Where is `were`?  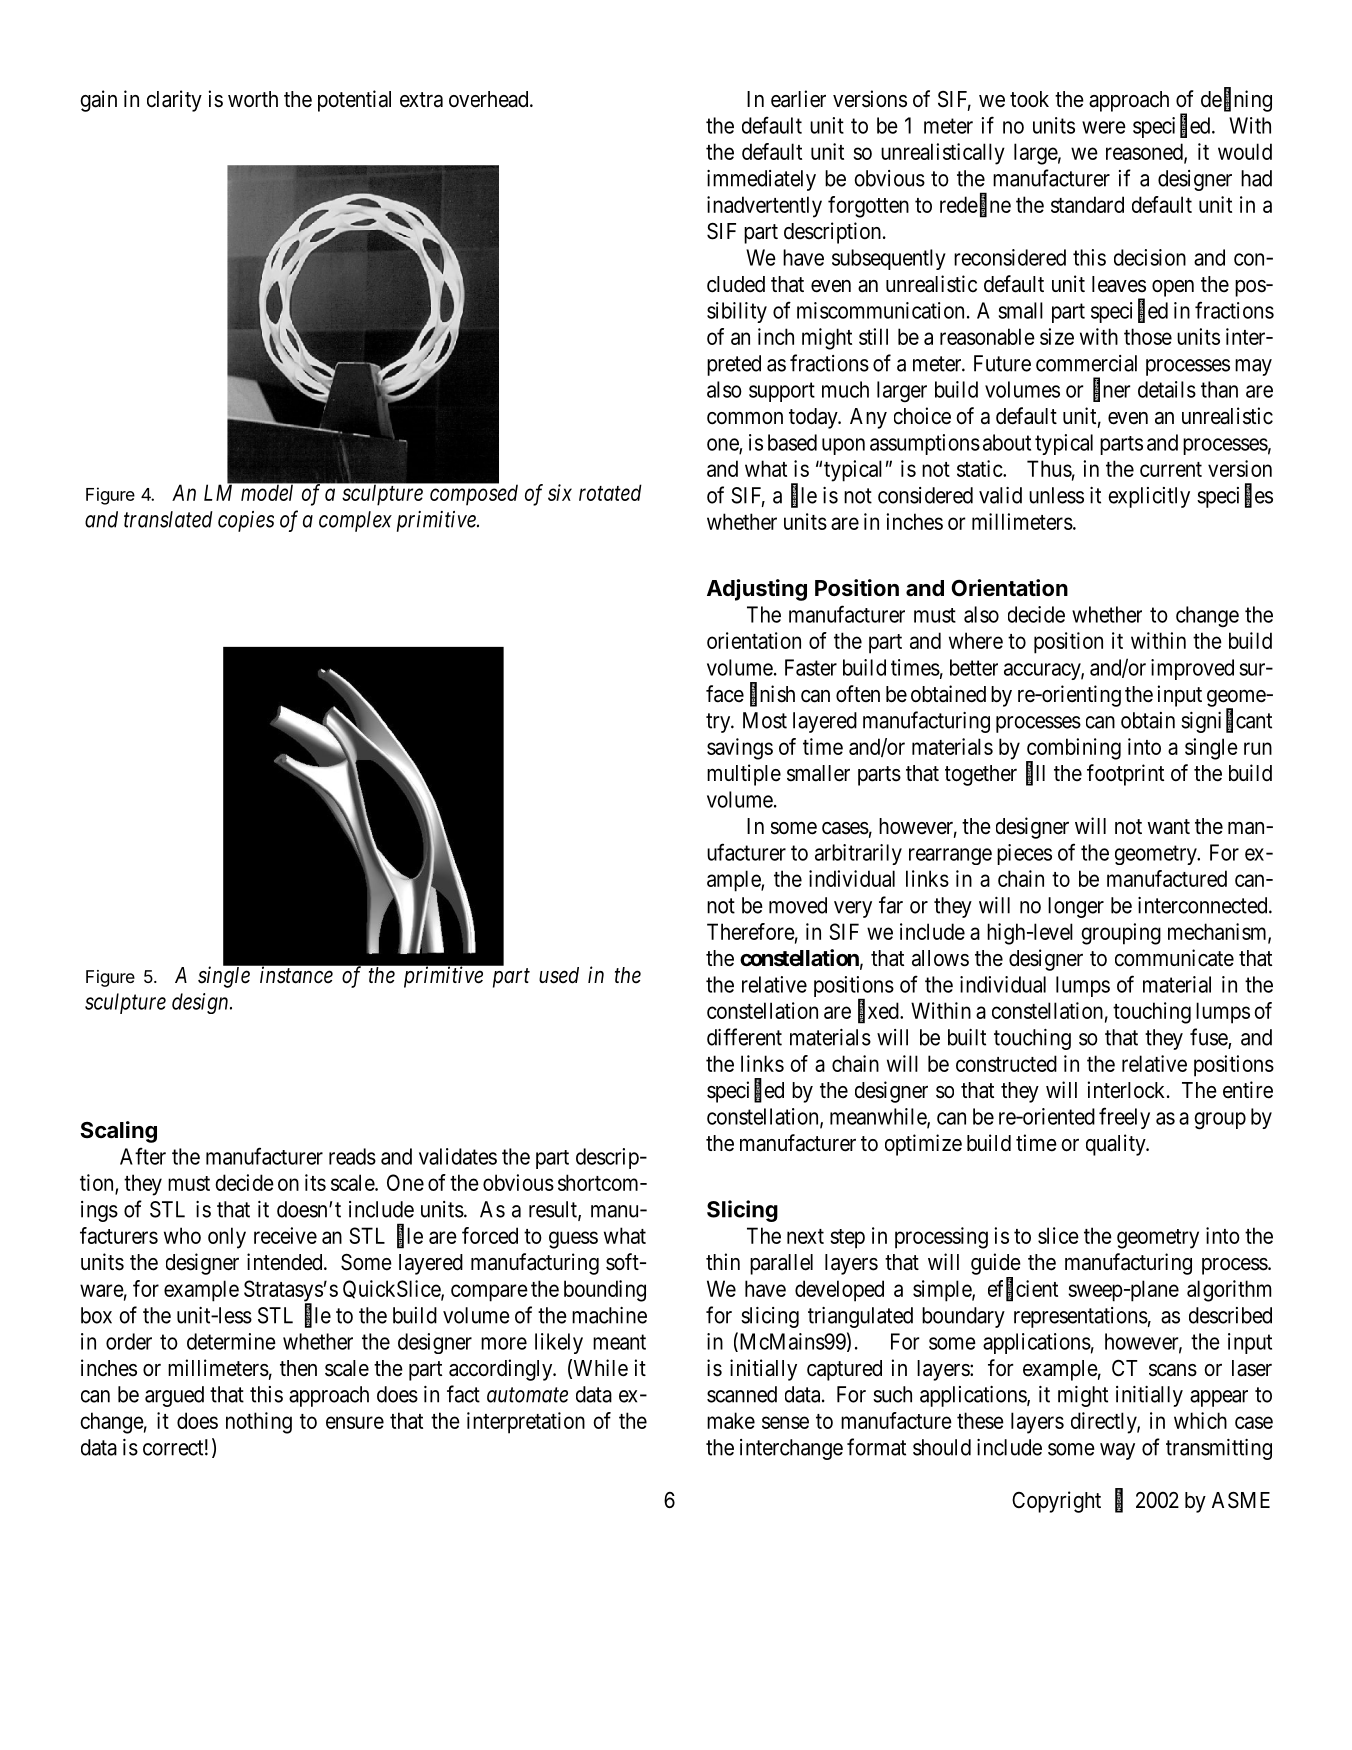
were is located at coordinates (1104, 127).
